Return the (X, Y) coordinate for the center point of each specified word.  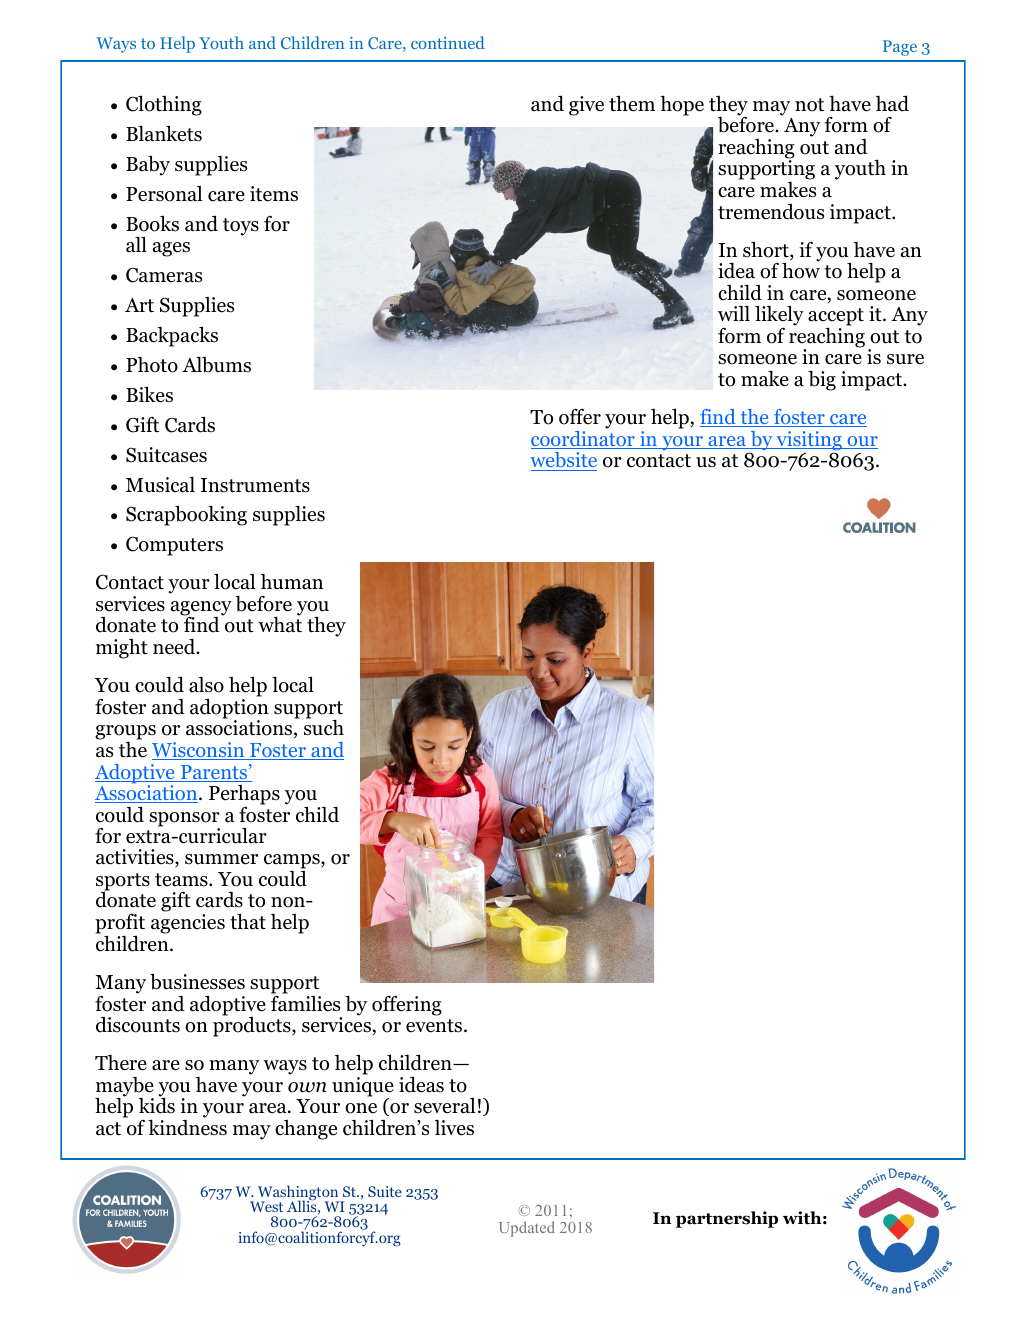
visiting (809, 442)
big (822, 381)
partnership (727, 1219)
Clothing (164, 105)
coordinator (584, 438)
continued (448, 42)
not (809, 105)
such (324, 727)
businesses (197, 982)
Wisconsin (199, 751)
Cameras (164, 275)
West (266, 1206)
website (563, 461)
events (435, 1026)
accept (836, 318)
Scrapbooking (186, 516)
